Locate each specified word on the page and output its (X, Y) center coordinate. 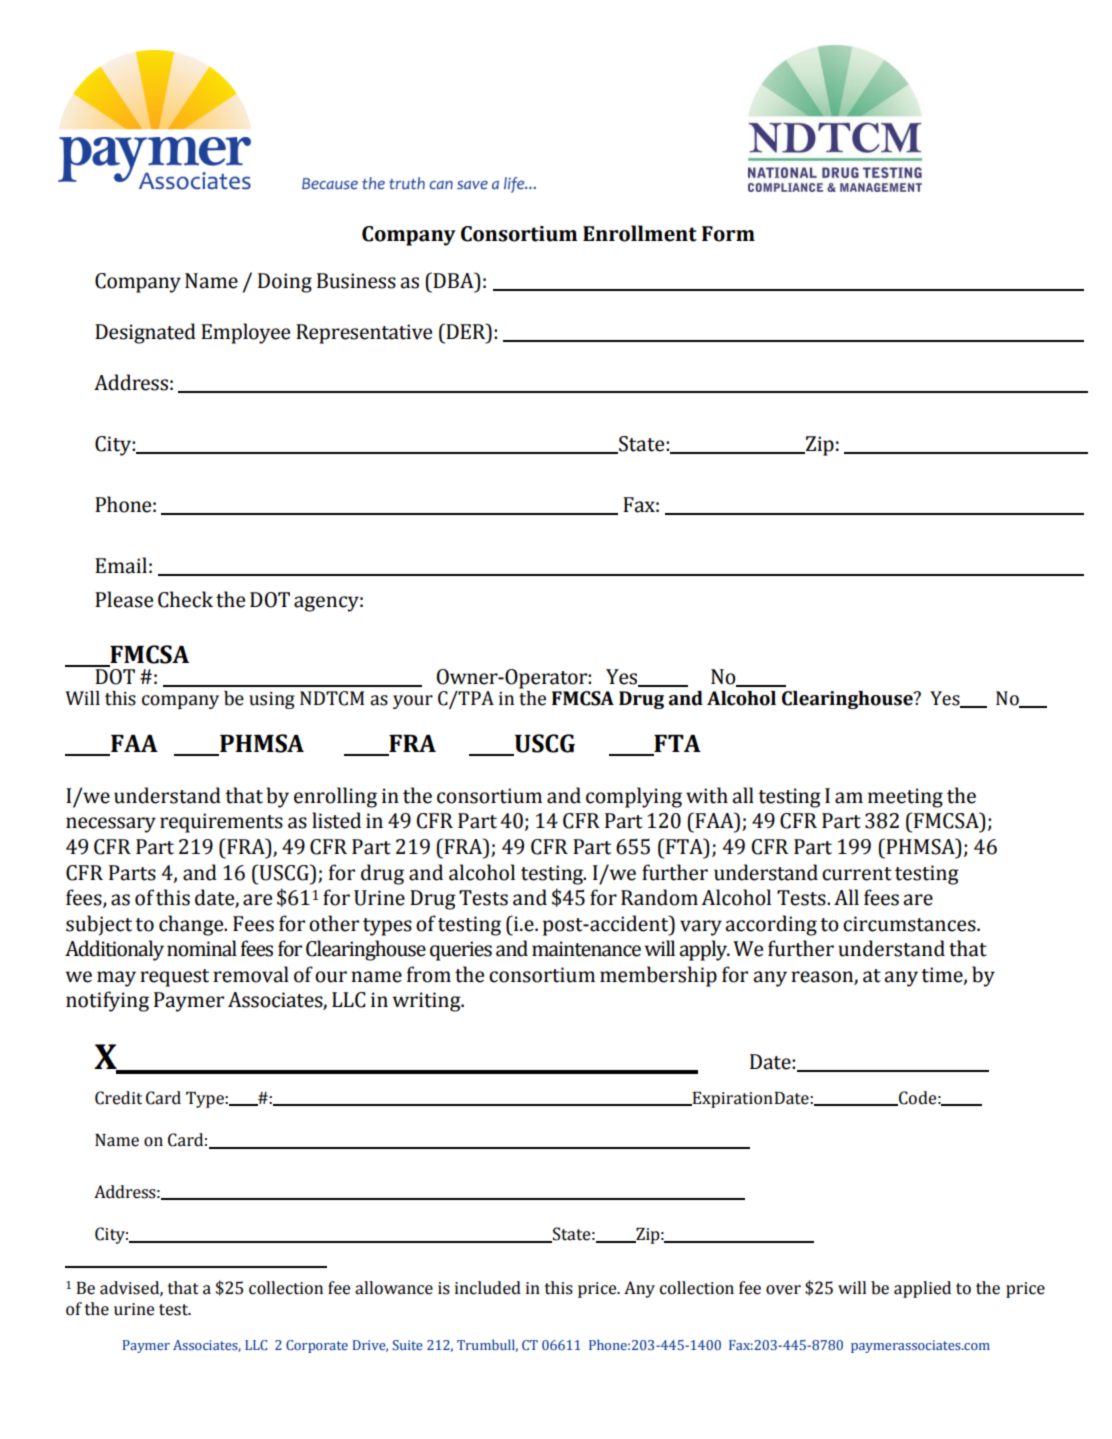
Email (121, 565)
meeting (905, 798)
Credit (118, 1098)
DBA (453, 280)
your (413, 702)
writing (428, 1002)
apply (704, 950)
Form (728, 234)
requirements (221, 823)
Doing (285, 283)
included (488, 1288)
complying (634, 797)
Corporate (317, 1346)
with (707, 795)
